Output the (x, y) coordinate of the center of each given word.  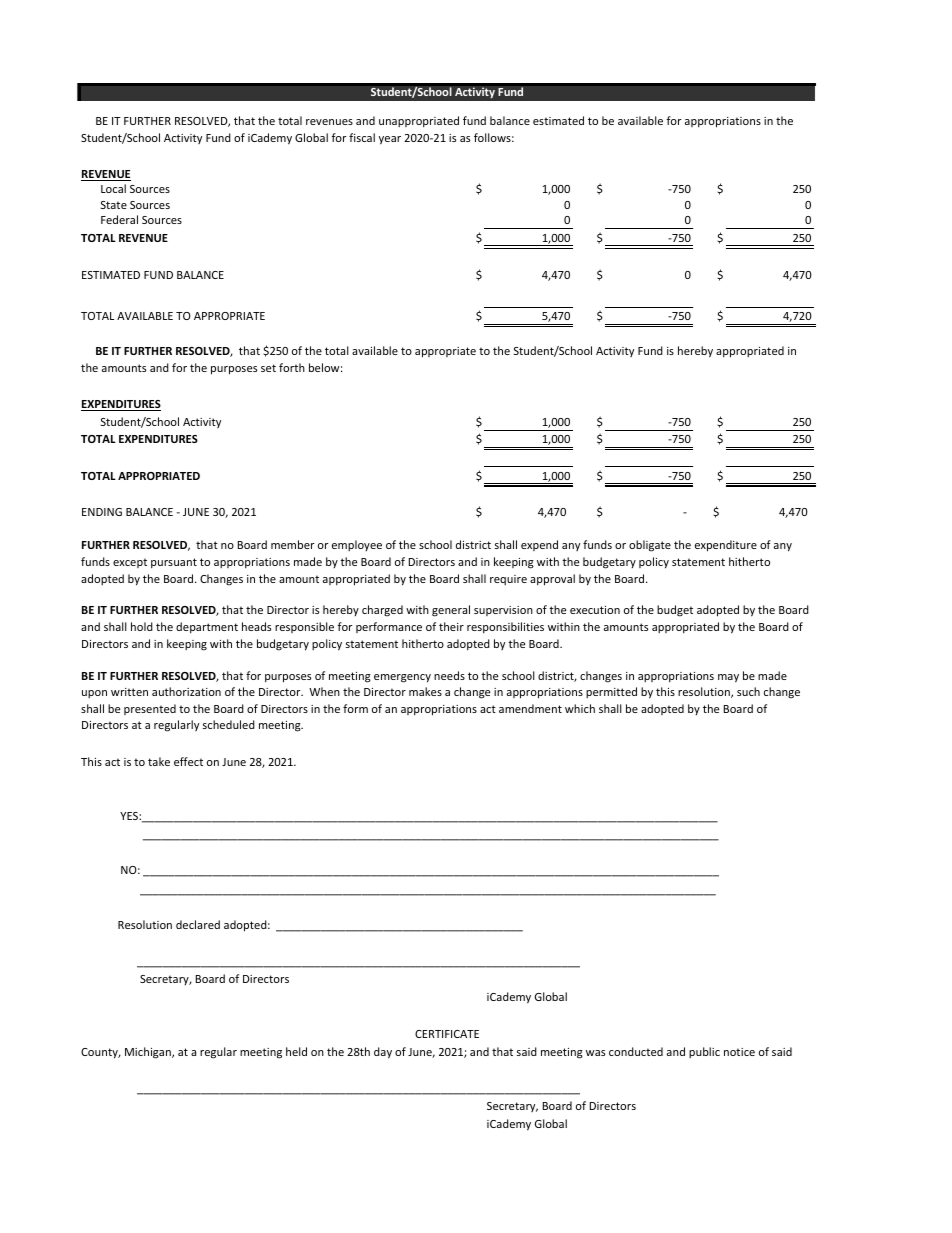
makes (425, 691)
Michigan (149, 1053)
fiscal (362, 137)
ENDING (102, 512)
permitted (611, 692)
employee (357, 545)
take (159, 761)
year (390, 140)
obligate (650, 546)
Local (113, 188)
